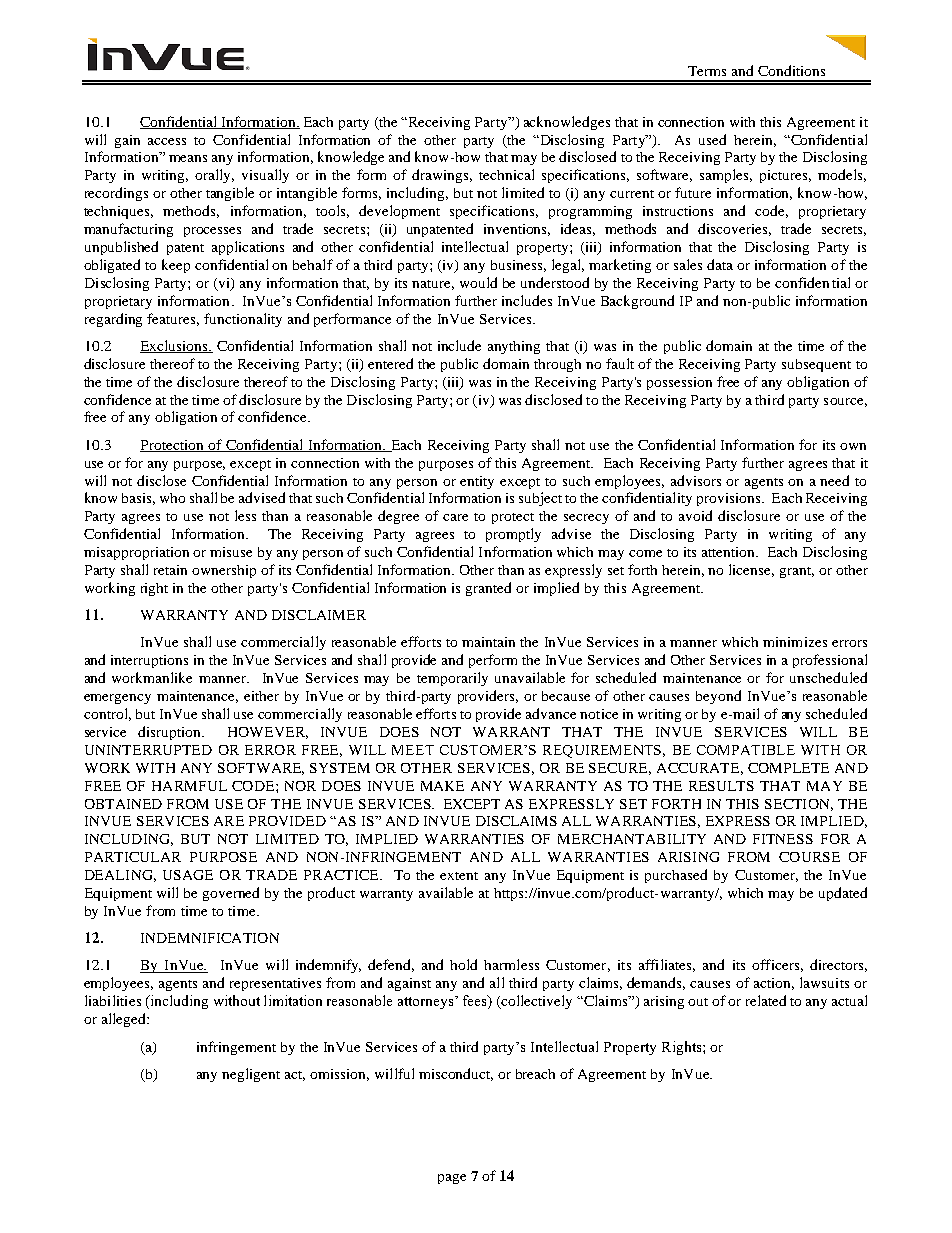 The width and height of the screenshot is (952, 1233). What do you see at coordinates (459, 876) in the screenshot?
I see `extent` at bounding box center [459, 876].
